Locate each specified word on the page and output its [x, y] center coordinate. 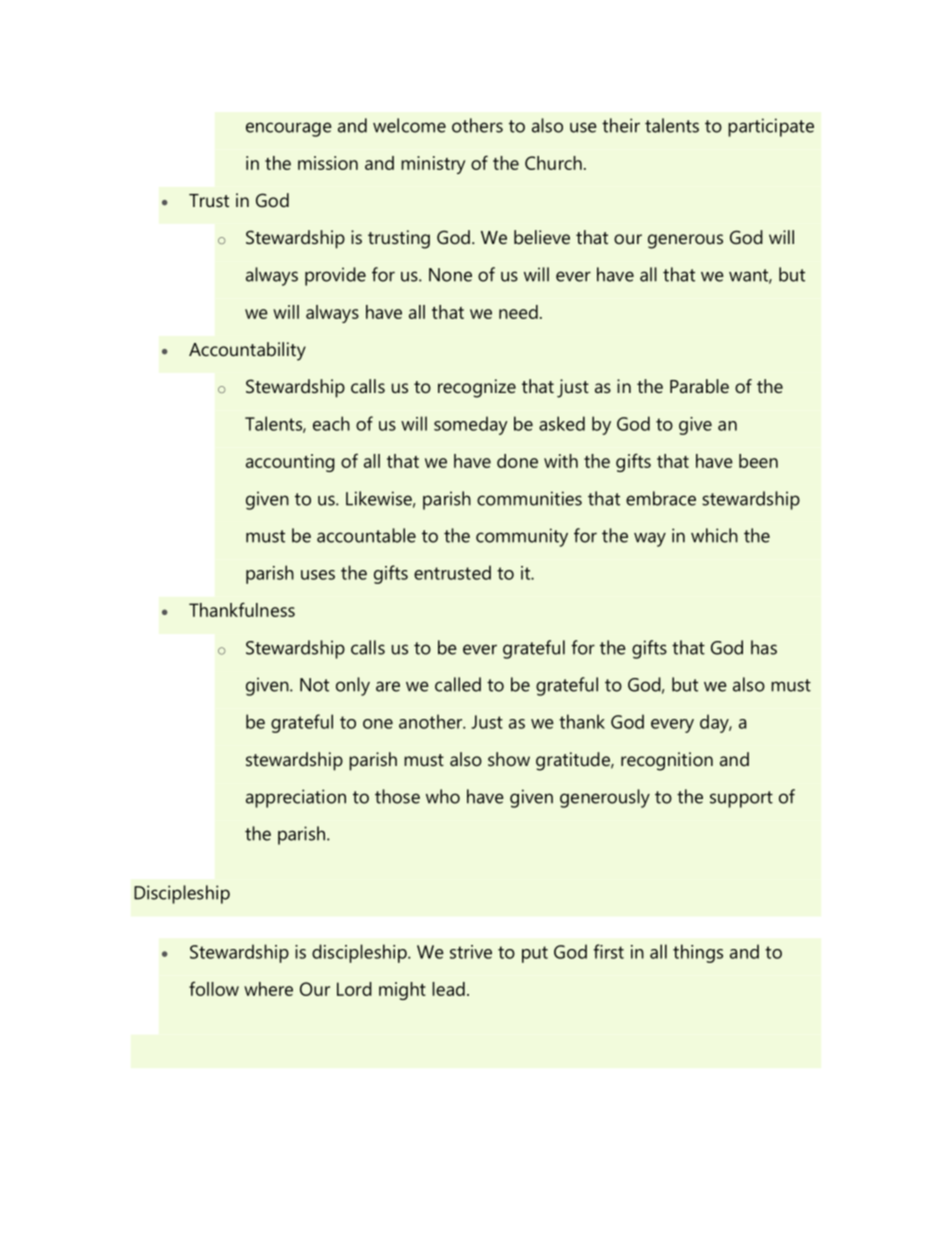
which [714, 535]
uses [318, 575]
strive [471, 952]
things [698, 953]
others [477, 125]
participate [771, 127]
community [522, 537]
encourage [289, 129]
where [268, 989]
